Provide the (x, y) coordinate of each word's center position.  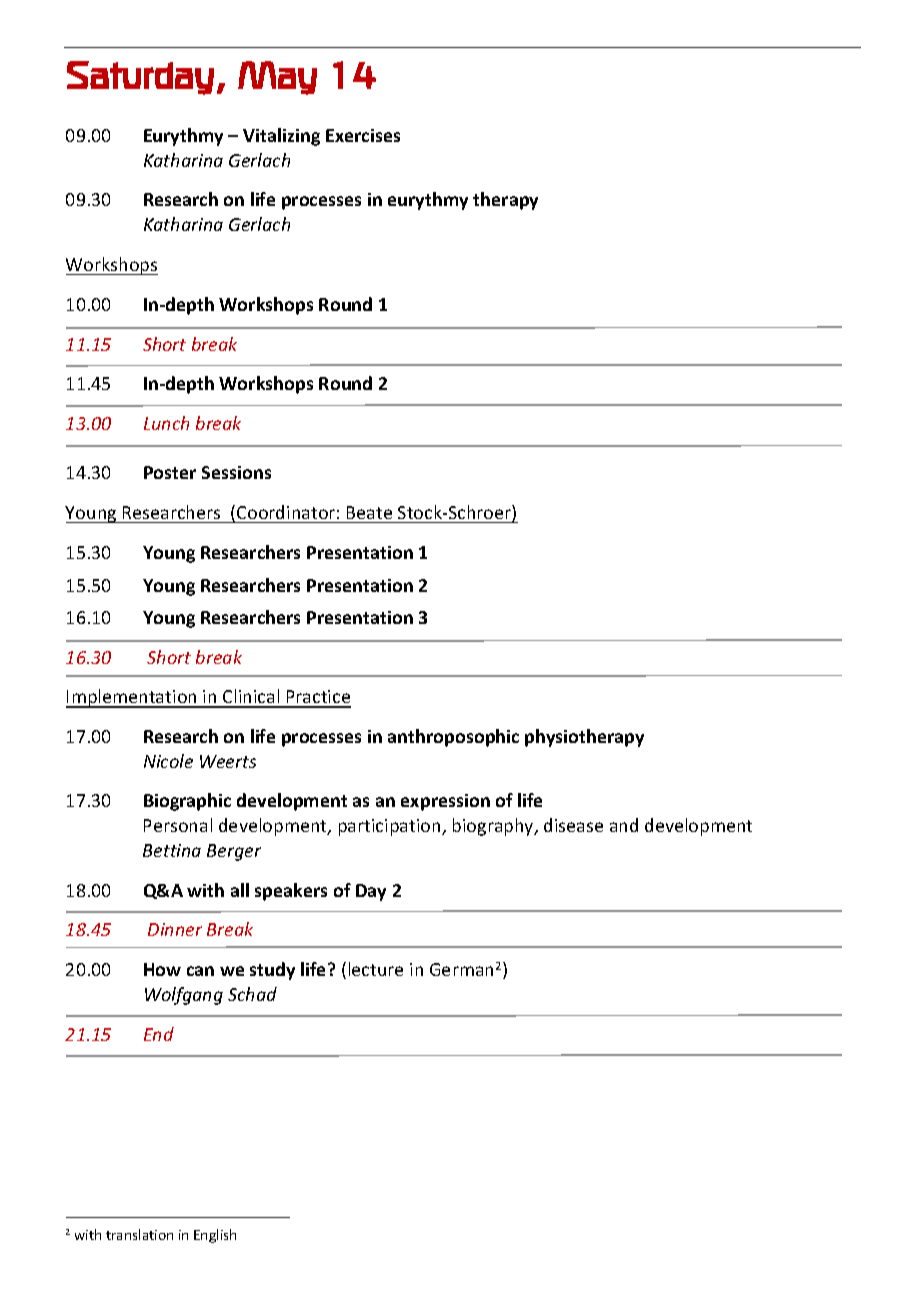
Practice (318, 698)
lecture (376, 969)
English (215, 1236)
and (624, 825)
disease (573, 825)
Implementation (132, 698)
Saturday (140, 78)
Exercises (363, 135)
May (277, 78)
